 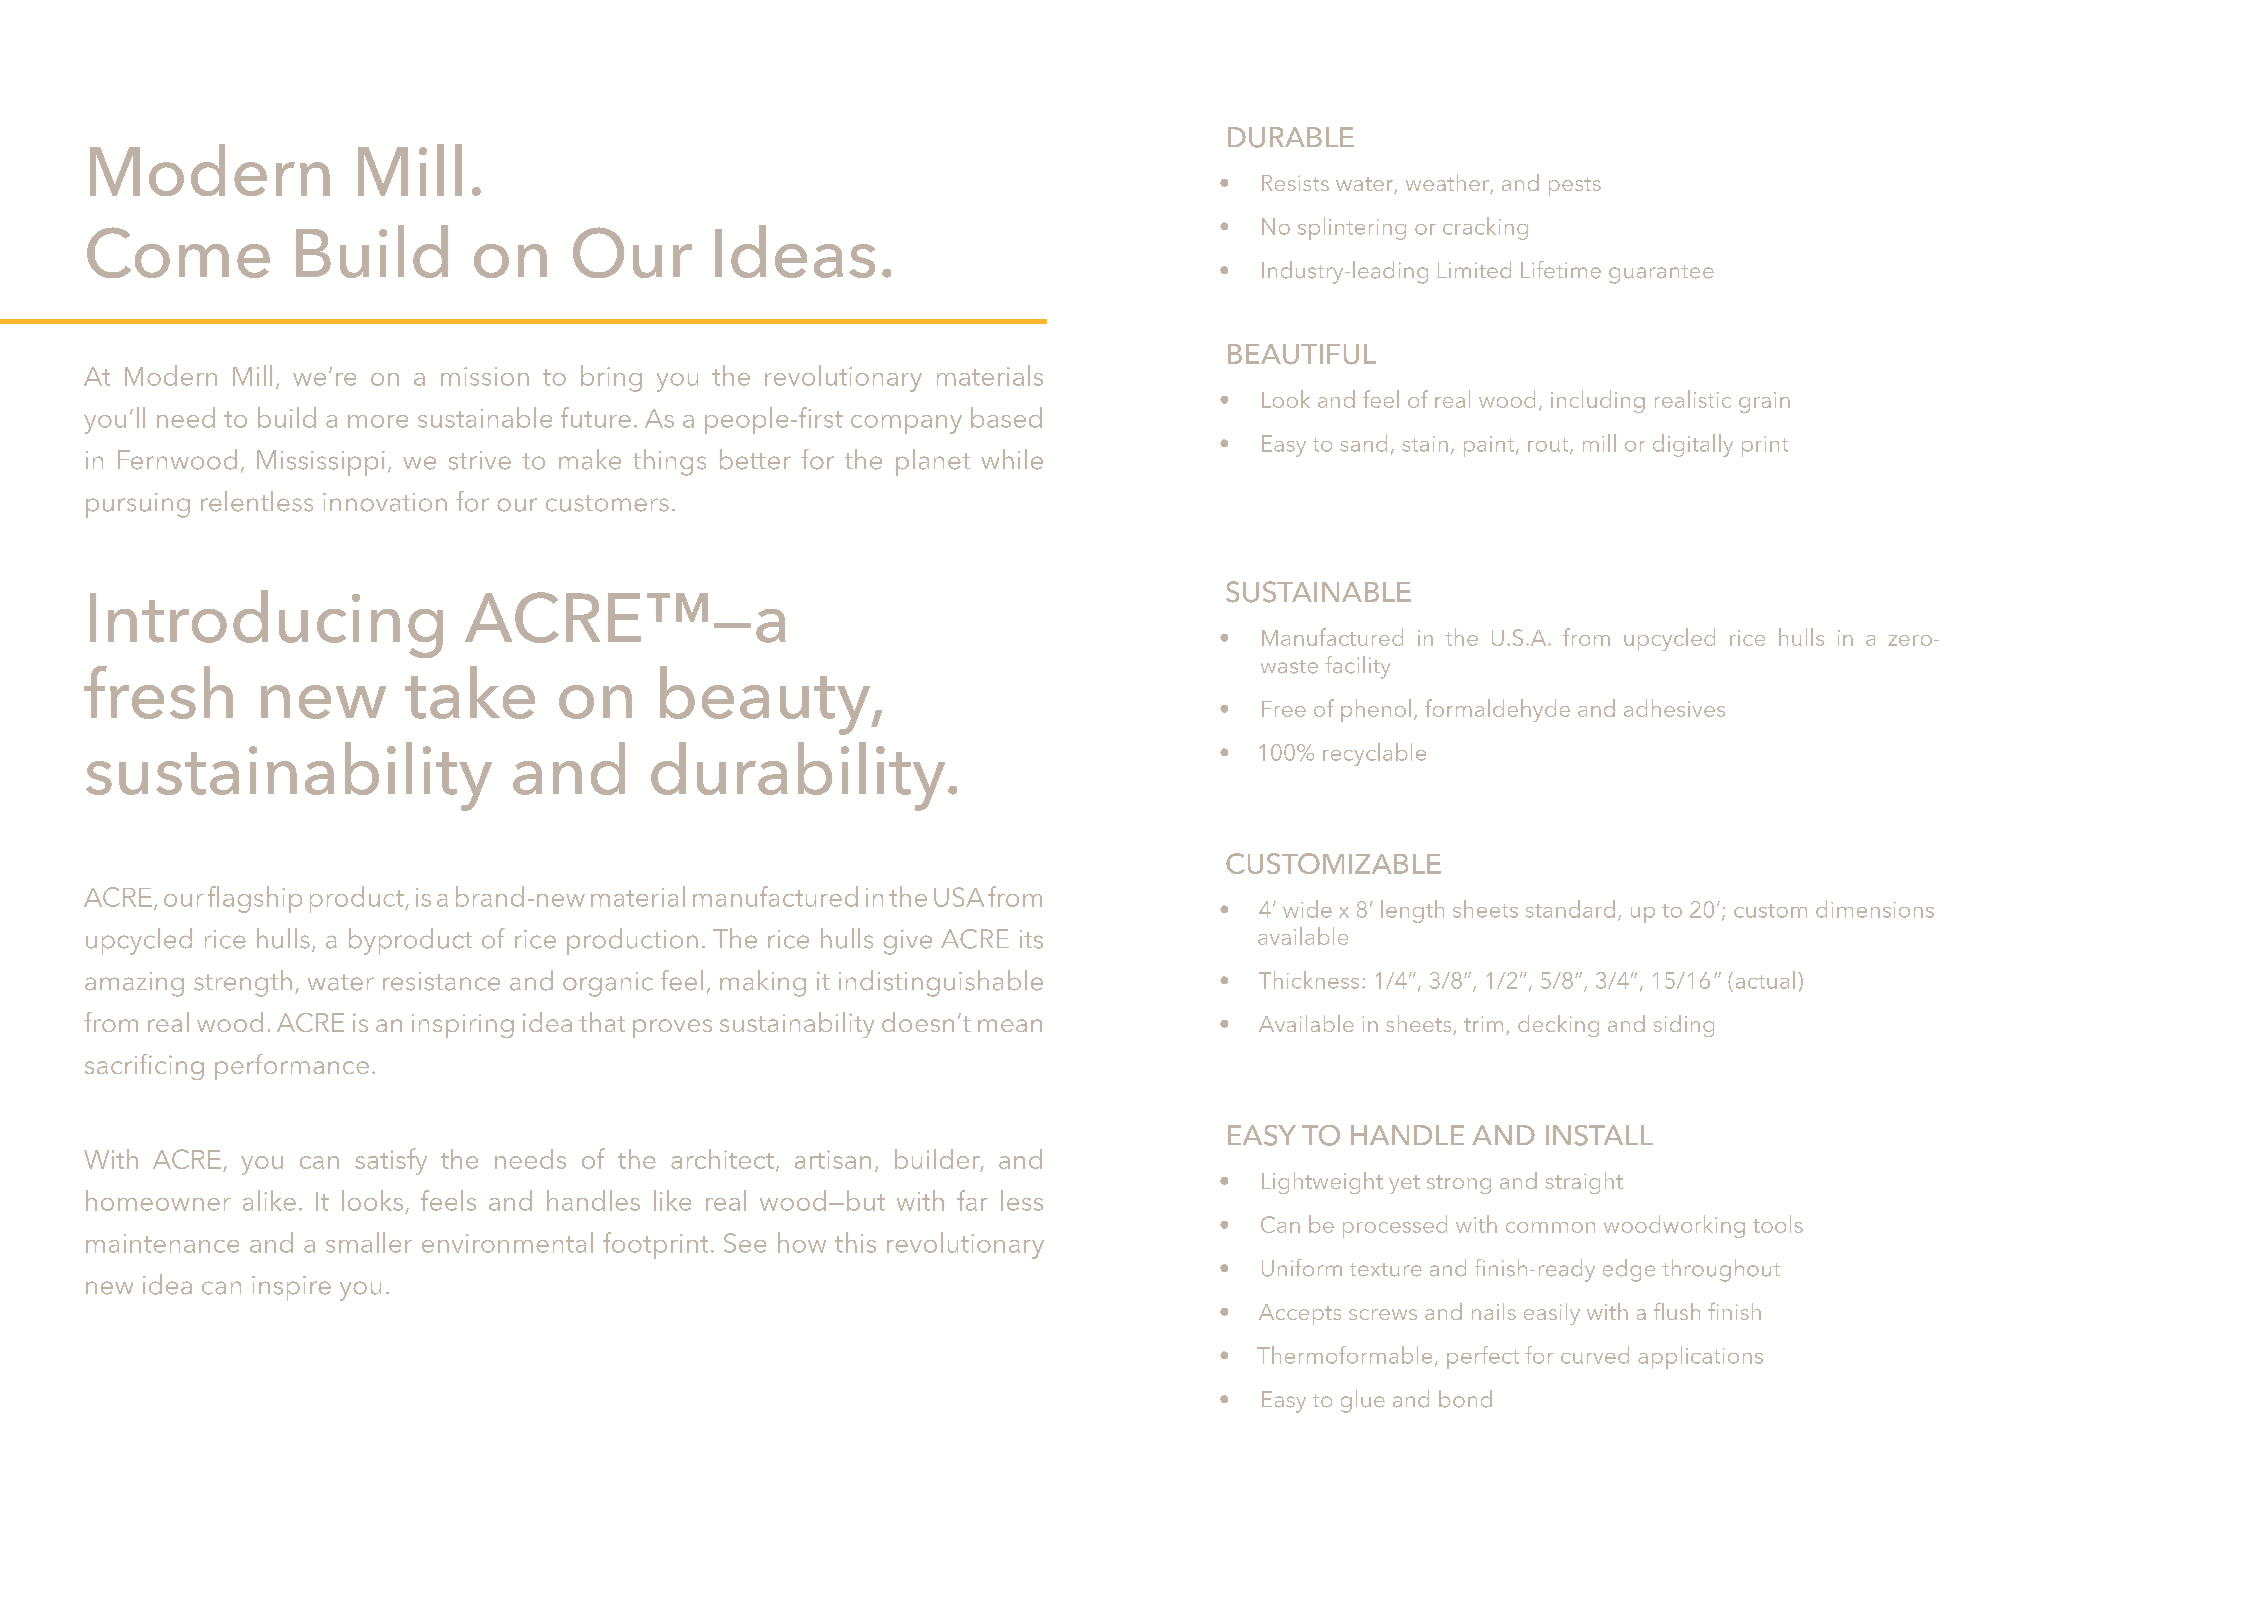 I want to click on adhesives, so click(x=1674, y=708).
